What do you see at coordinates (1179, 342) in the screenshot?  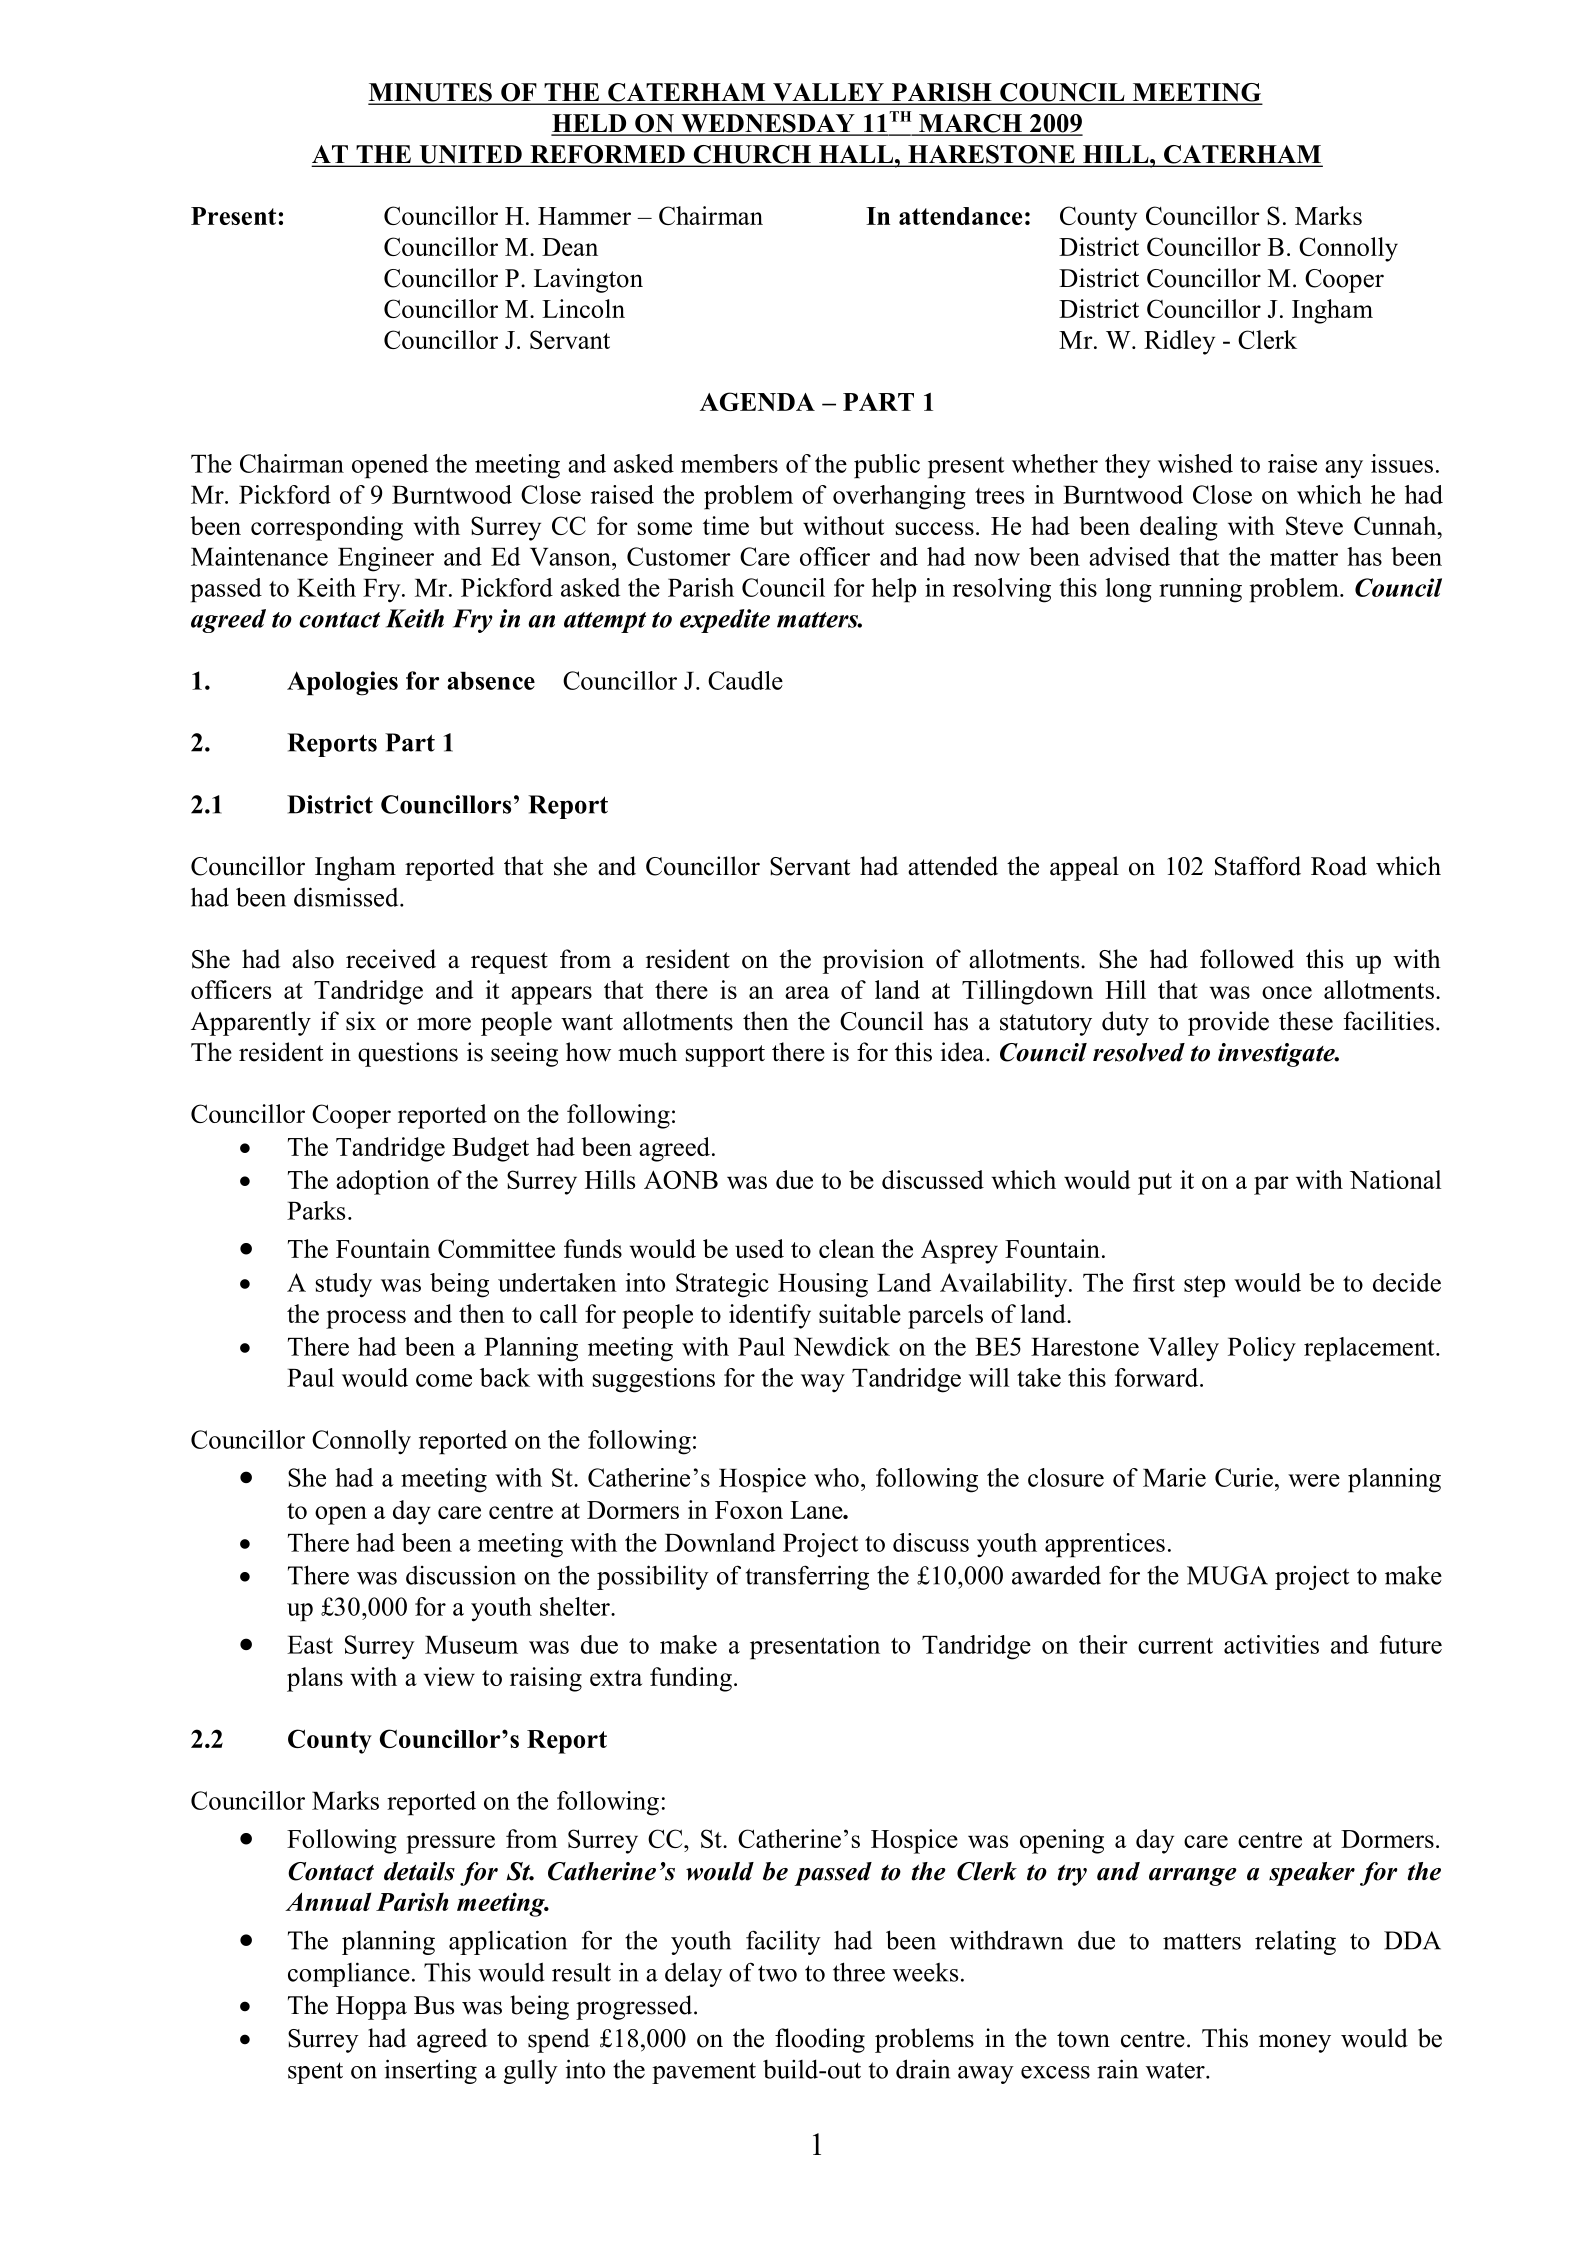 I see `Ridley` at bounding box center [1179, 342].
